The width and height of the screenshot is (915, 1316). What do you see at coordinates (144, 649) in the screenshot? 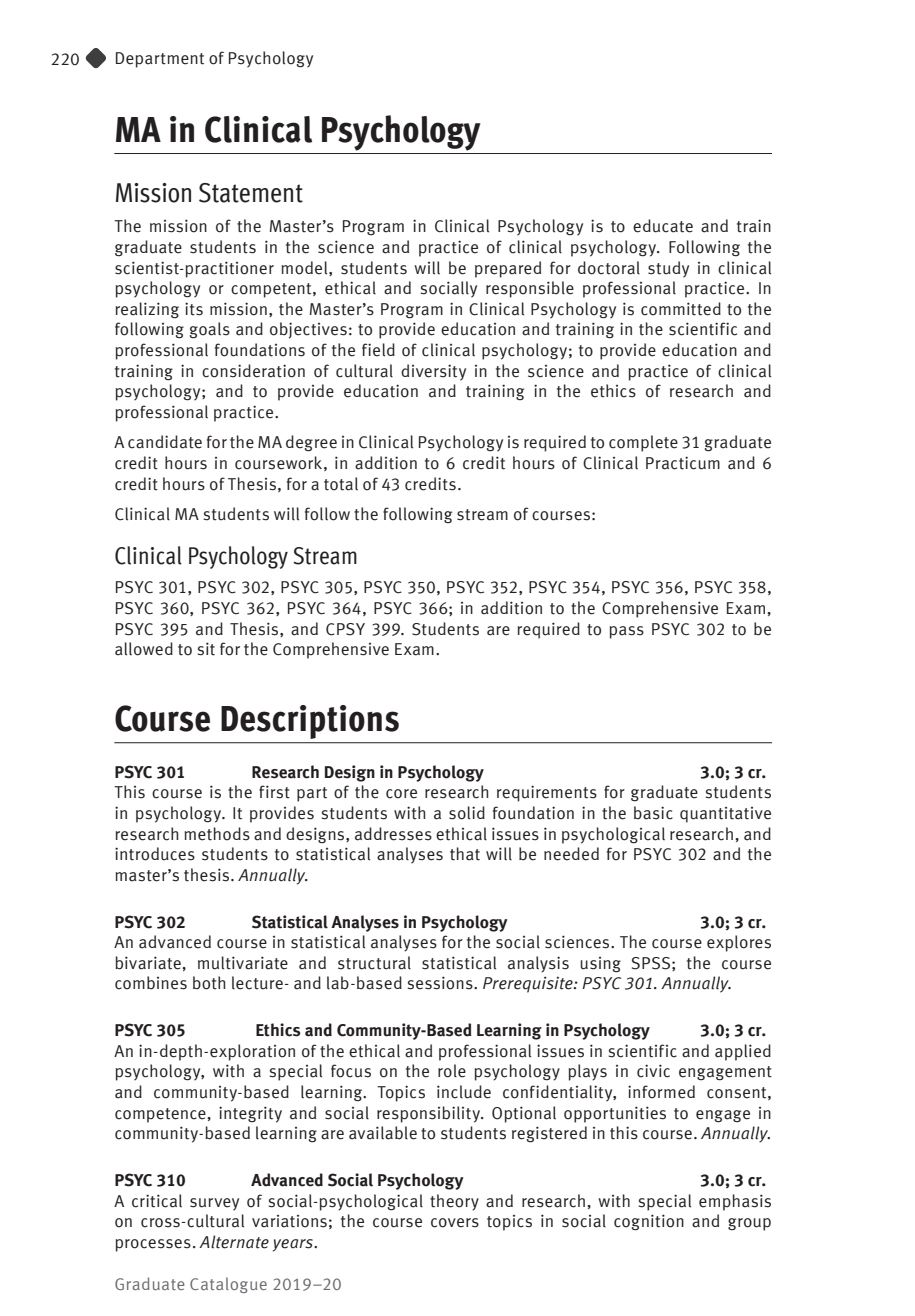
I see `allowed` at bounding box center [144, 649].
